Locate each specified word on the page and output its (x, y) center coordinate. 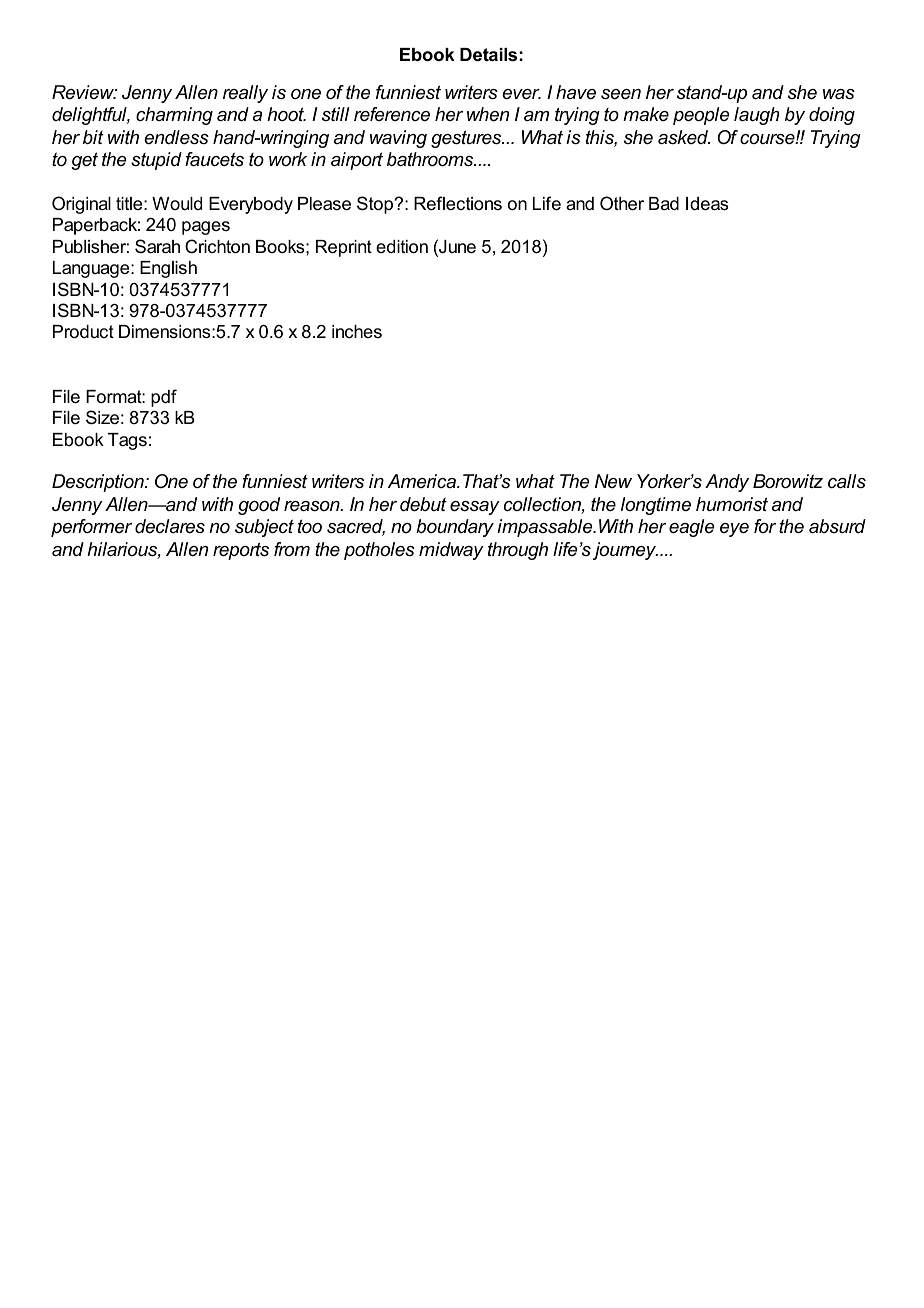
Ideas (707, 204)
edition (402, 247)
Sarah (157, 246)
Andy (727, 483)
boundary (455, 528)
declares (170, 526)
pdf (164, 398)
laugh (757, 116)
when (488, 114)
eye (734, 530)
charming (174, 116)
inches (357, 331)
